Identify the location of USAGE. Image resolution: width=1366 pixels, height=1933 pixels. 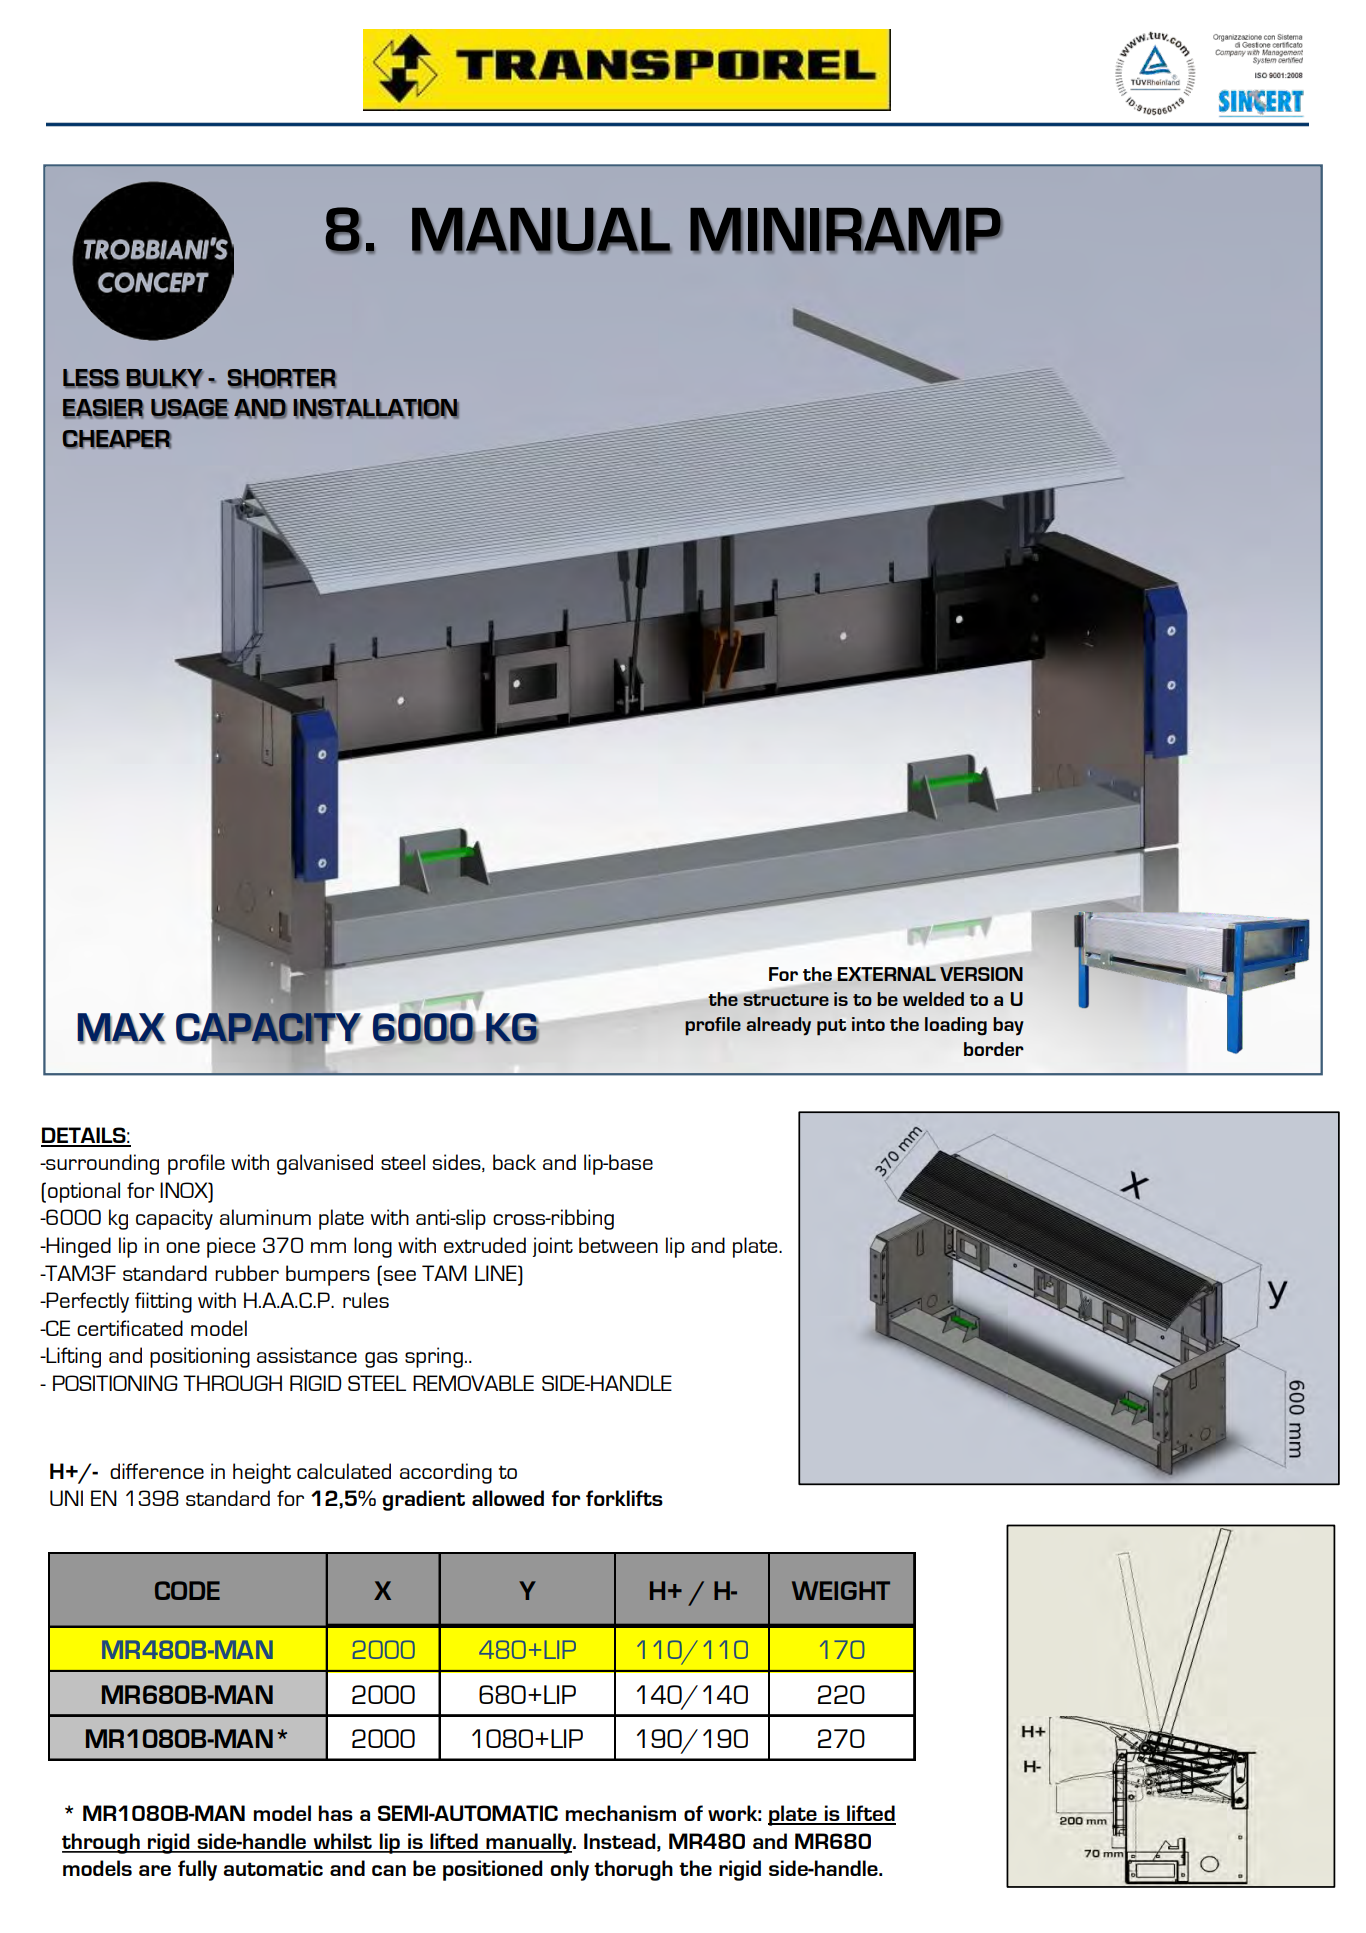
(190, 409).
